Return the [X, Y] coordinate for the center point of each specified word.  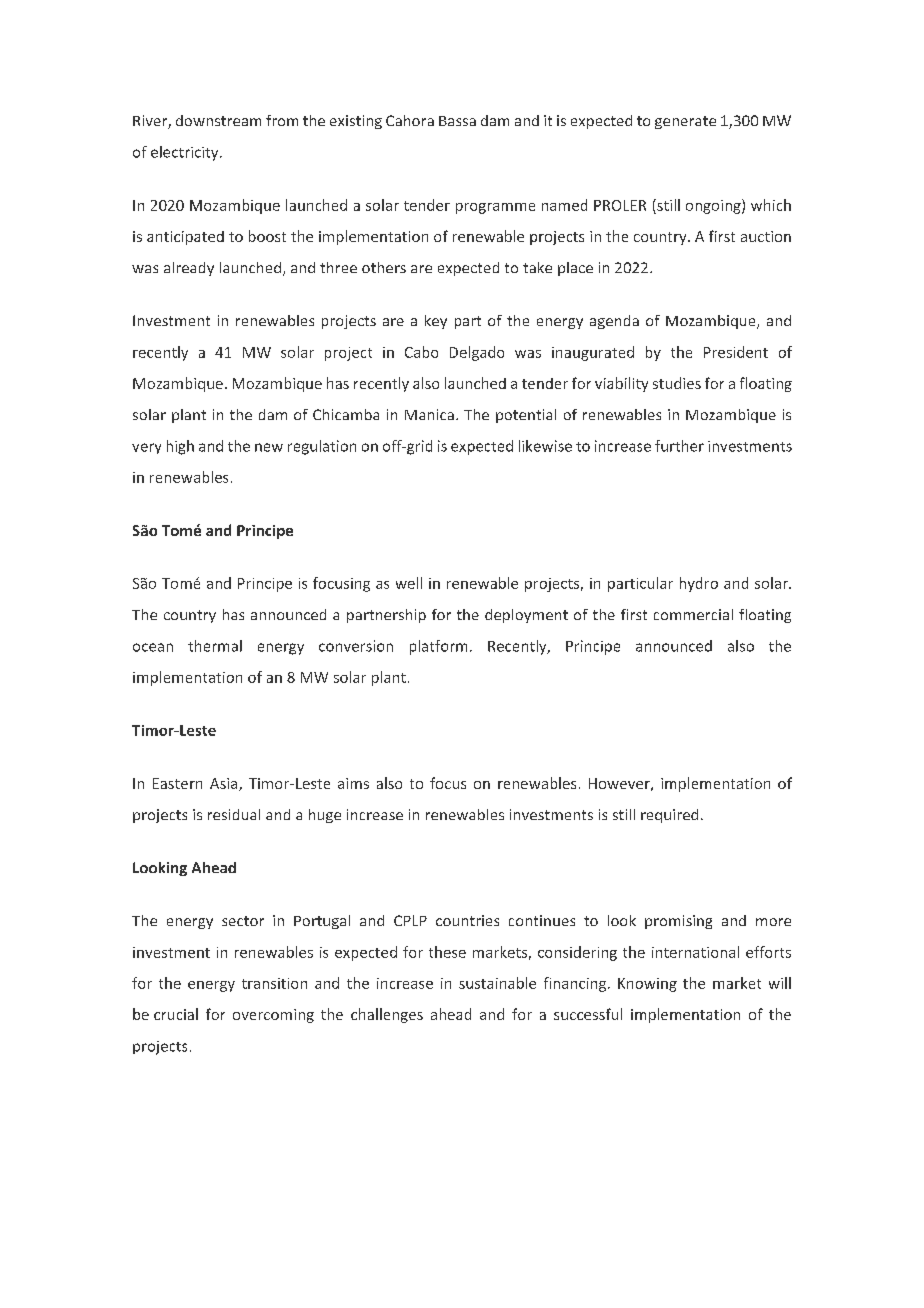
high [180, 447]
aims [353, 783]
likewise [545, 446]
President [736, 352]
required [669, 816]
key [436, 322]
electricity [186, 153]
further [679, 446]
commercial [693, 614]
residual [234, 814]
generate [685, 122]
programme [495, 208]
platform [438, 647]
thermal [215, 646]
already [189, 269]
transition [274, 983]
